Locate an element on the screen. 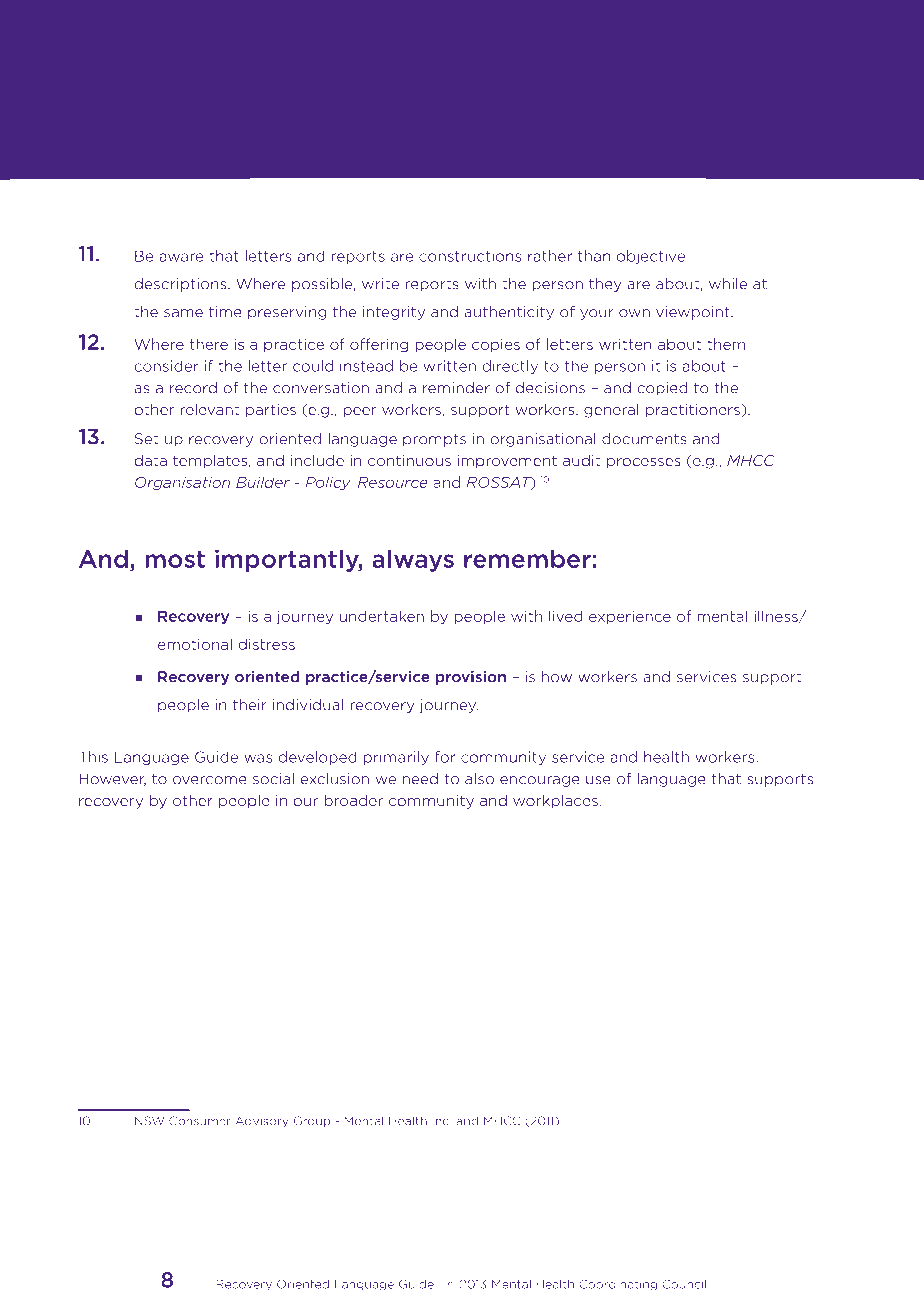 This screenshot has width=924, height=1308. objective is located at coordinates (651, 257).
